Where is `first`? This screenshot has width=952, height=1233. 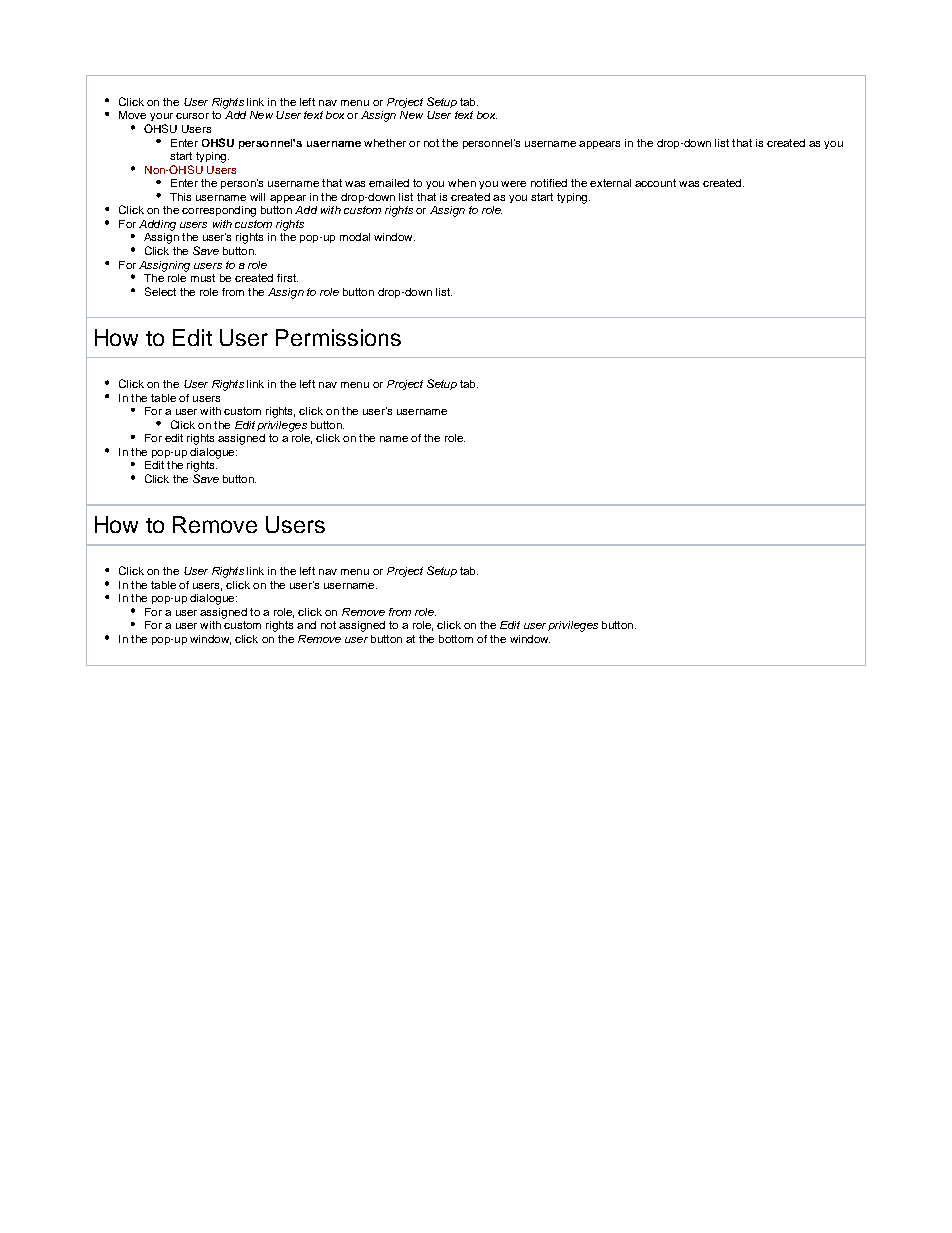
first is located at coordinates (287, 278).
